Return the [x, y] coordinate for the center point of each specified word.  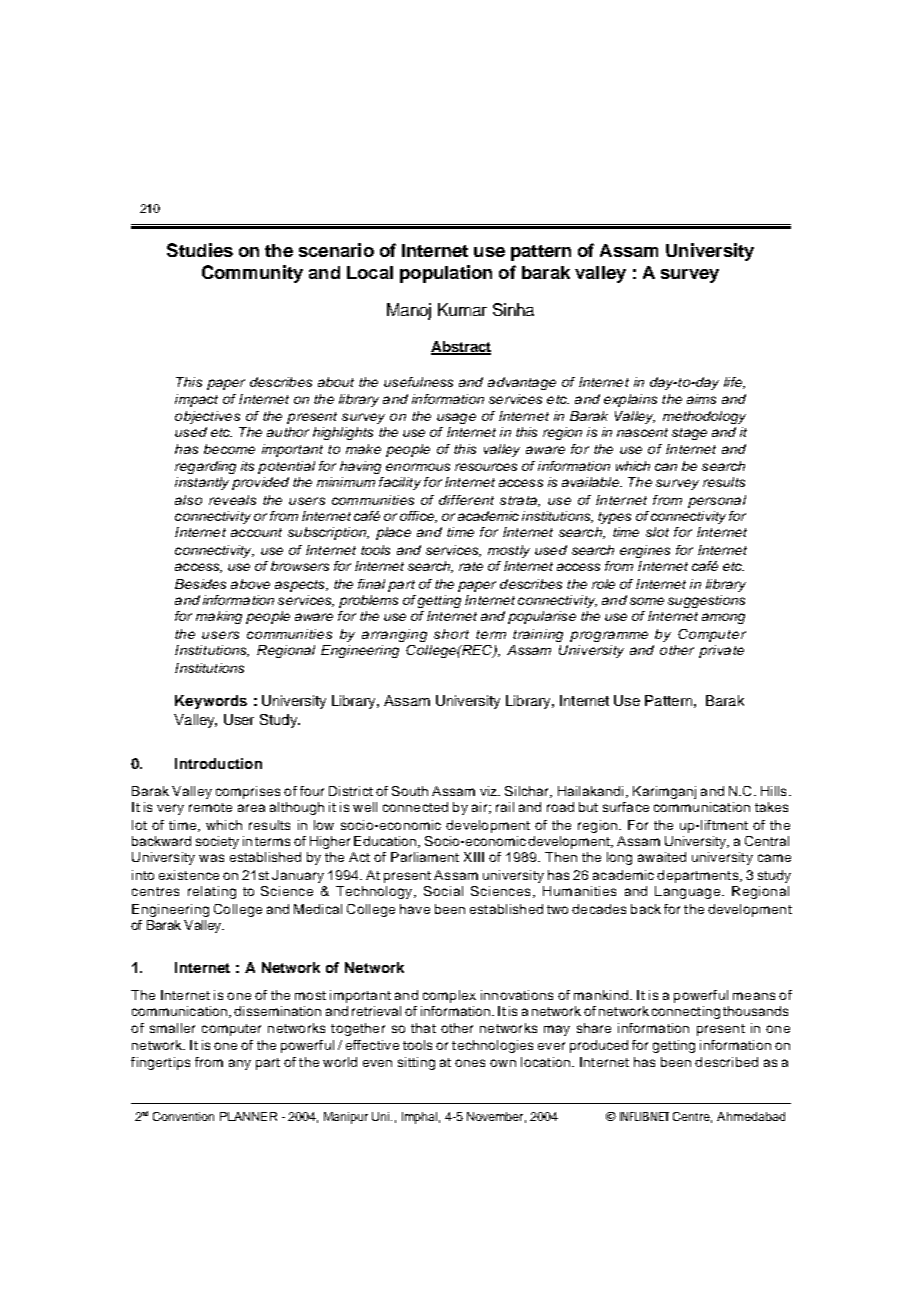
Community [252, 274]
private [721, 651]
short [451, 634]
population [446, 274]
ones [470, 1063]
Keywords [211, 702]
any [240, 1064]
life [734, 383]
